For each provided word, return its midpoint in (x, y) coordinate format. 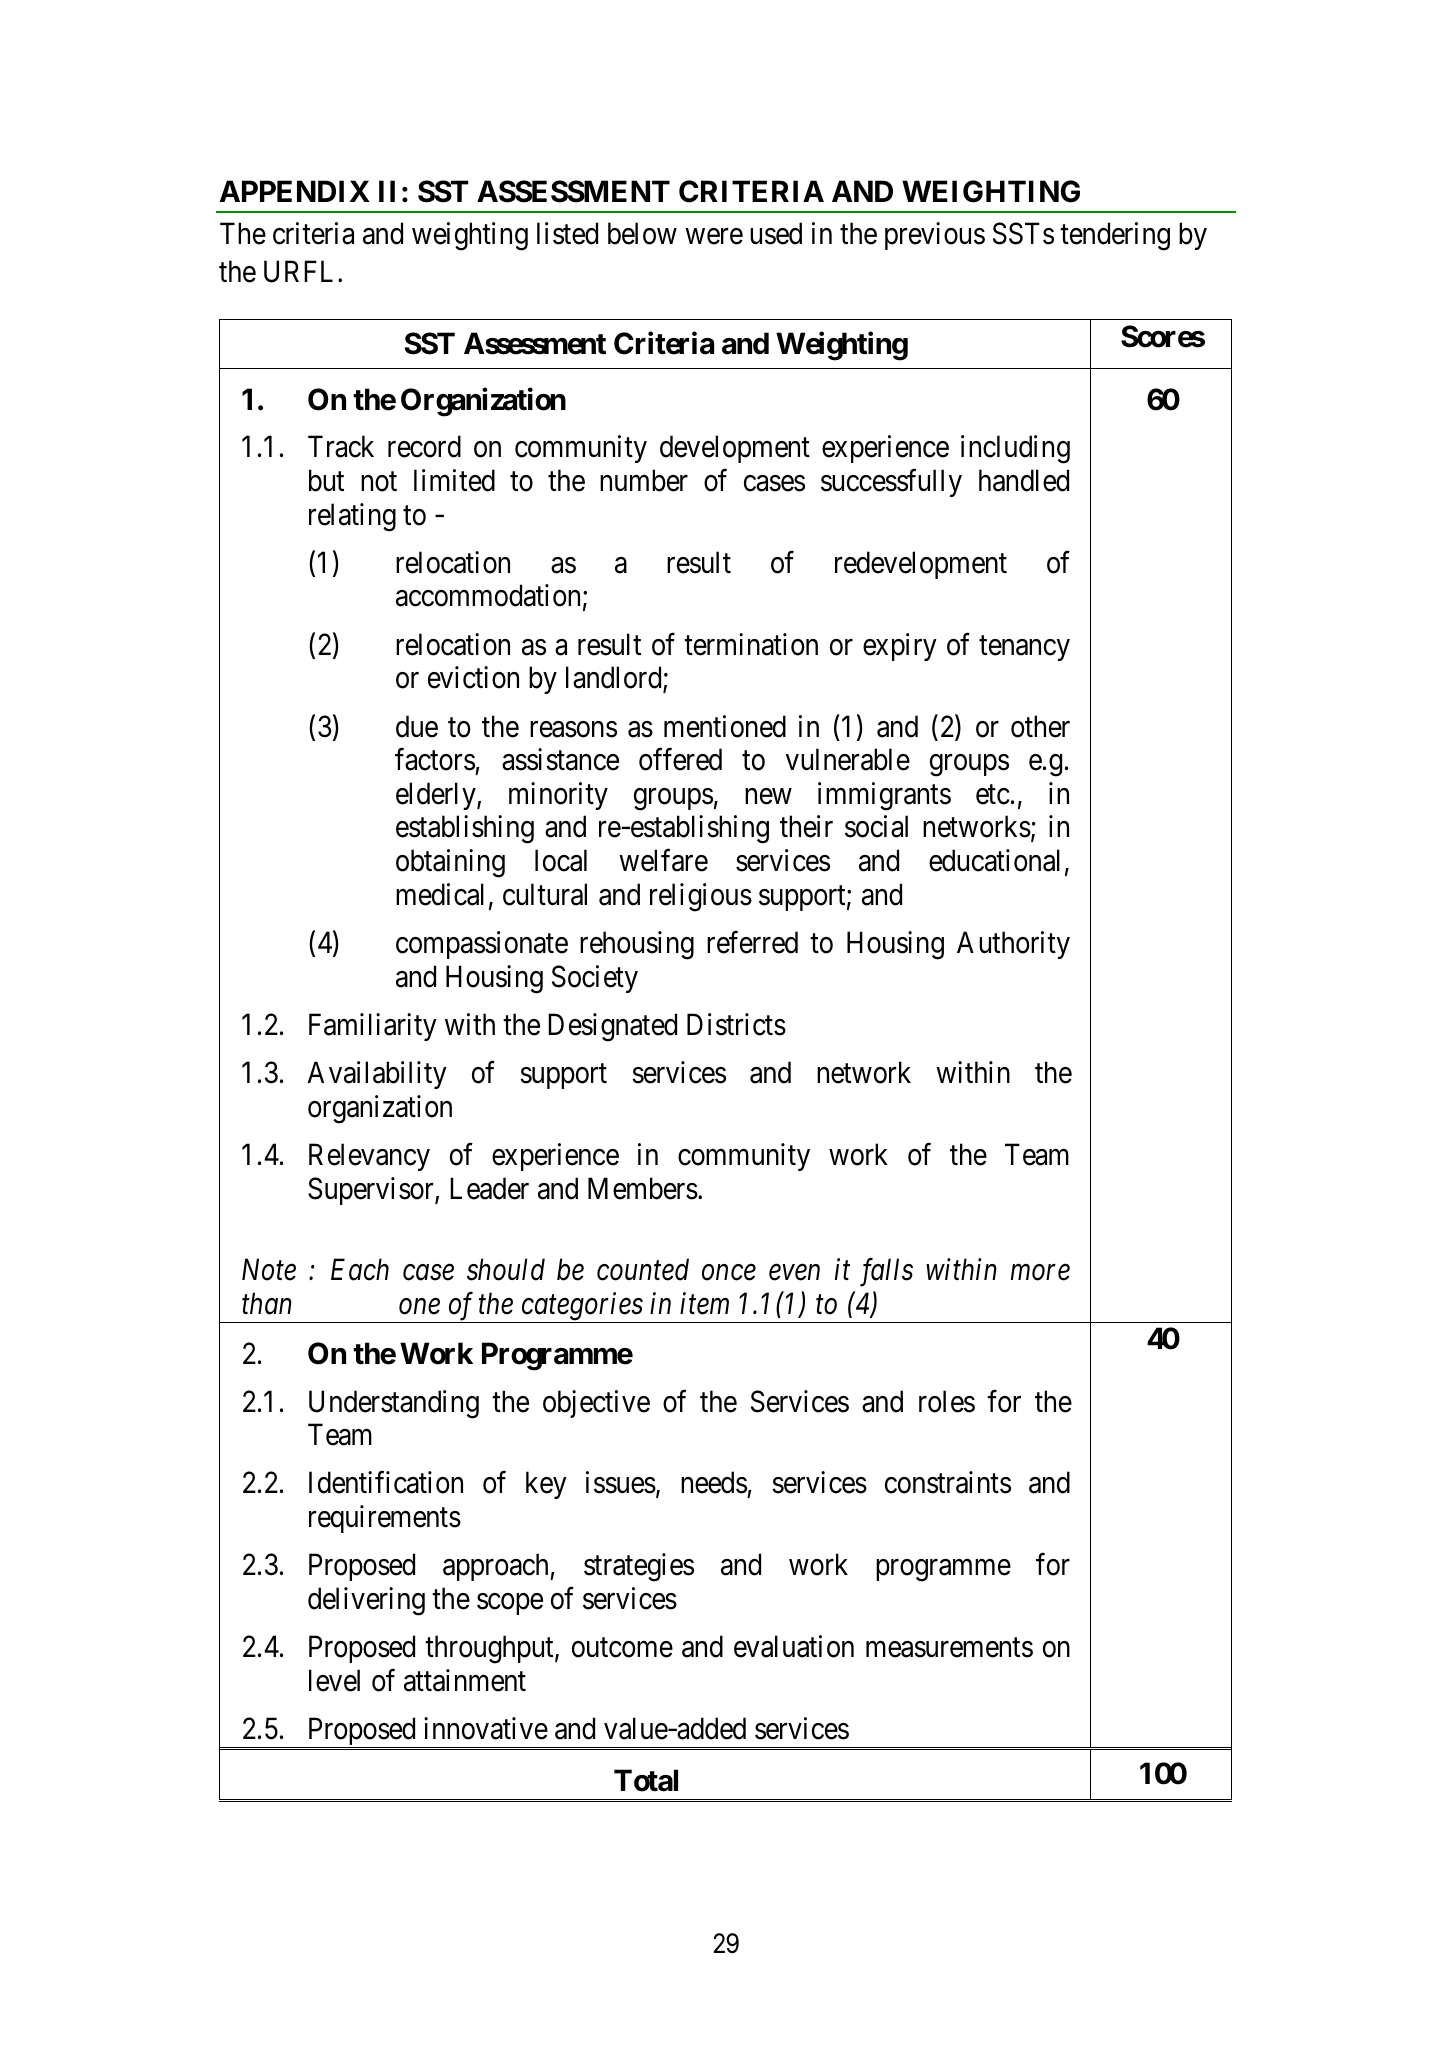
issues (621, 1483)
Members (643, 1188)
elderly (437, 796)
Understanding (394, 1404)
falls (886, 1272)
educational (994, 860)
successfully (891, 483)
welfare (663, 860)
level (334, 1680)
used (776, 233)
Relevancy (369, 1157)
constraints (948, 1483)
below (642, 233)
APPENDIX (295, 191)
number (644, 480)
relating (352, 517)
